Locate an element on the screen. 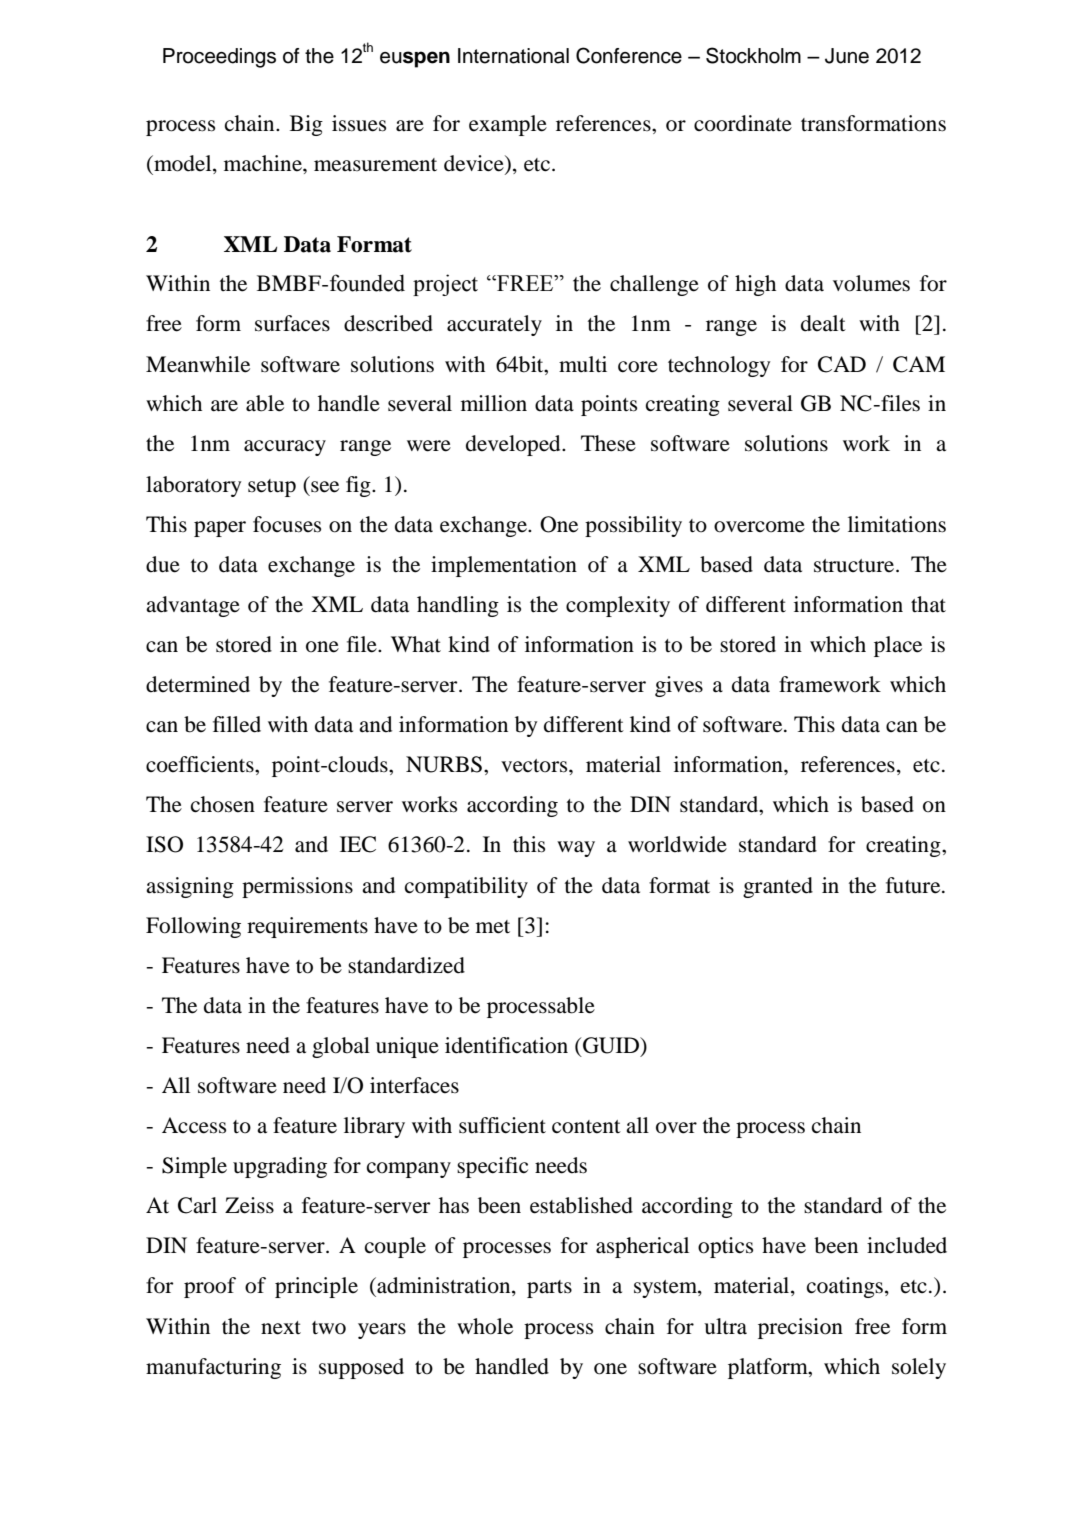  Proceedings is located at coordinates (219, 58).
